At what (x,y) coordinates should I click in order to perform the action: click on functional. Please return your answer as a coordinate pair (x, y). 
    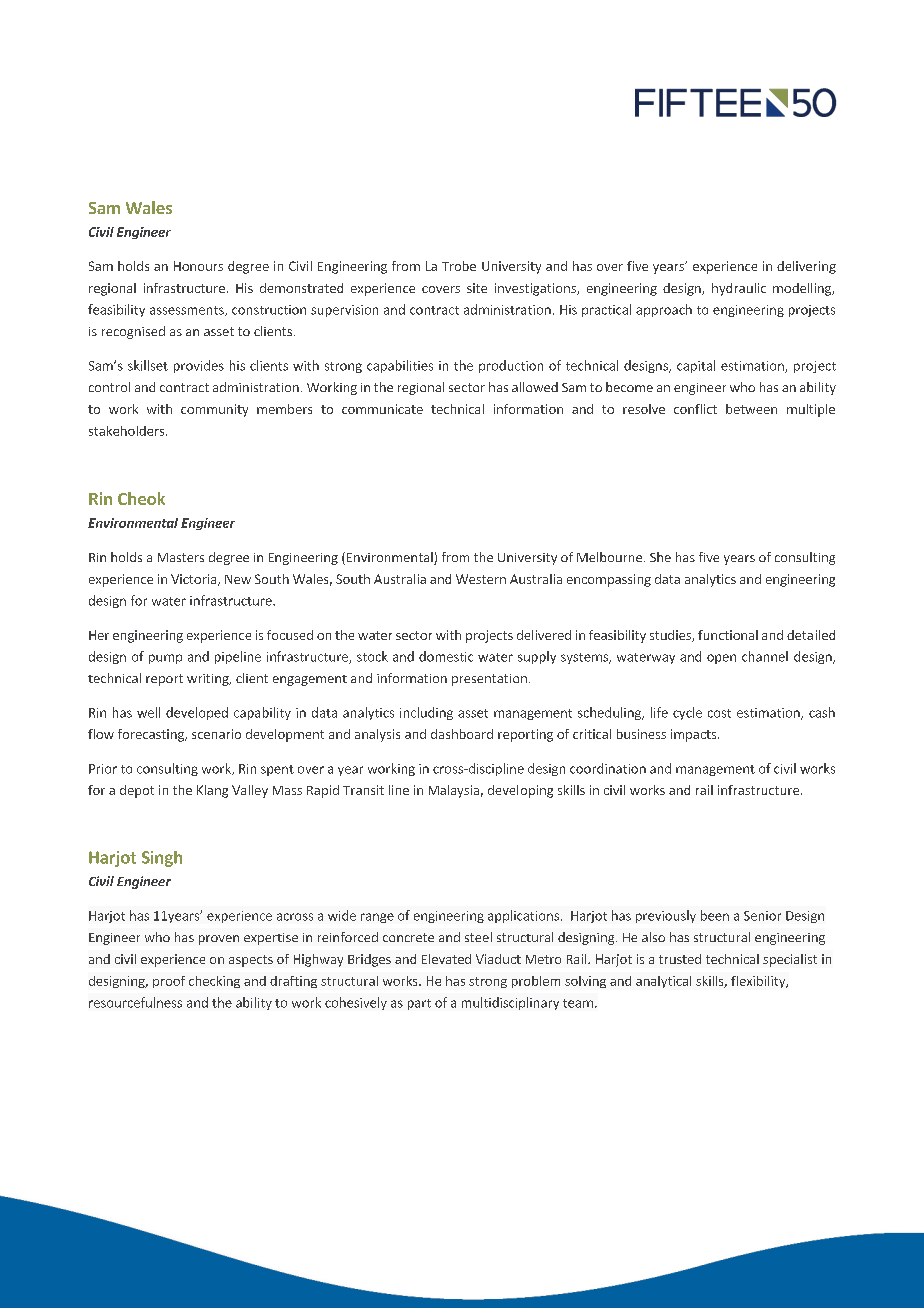
    Looking at the image, I should click on (728, 635).
